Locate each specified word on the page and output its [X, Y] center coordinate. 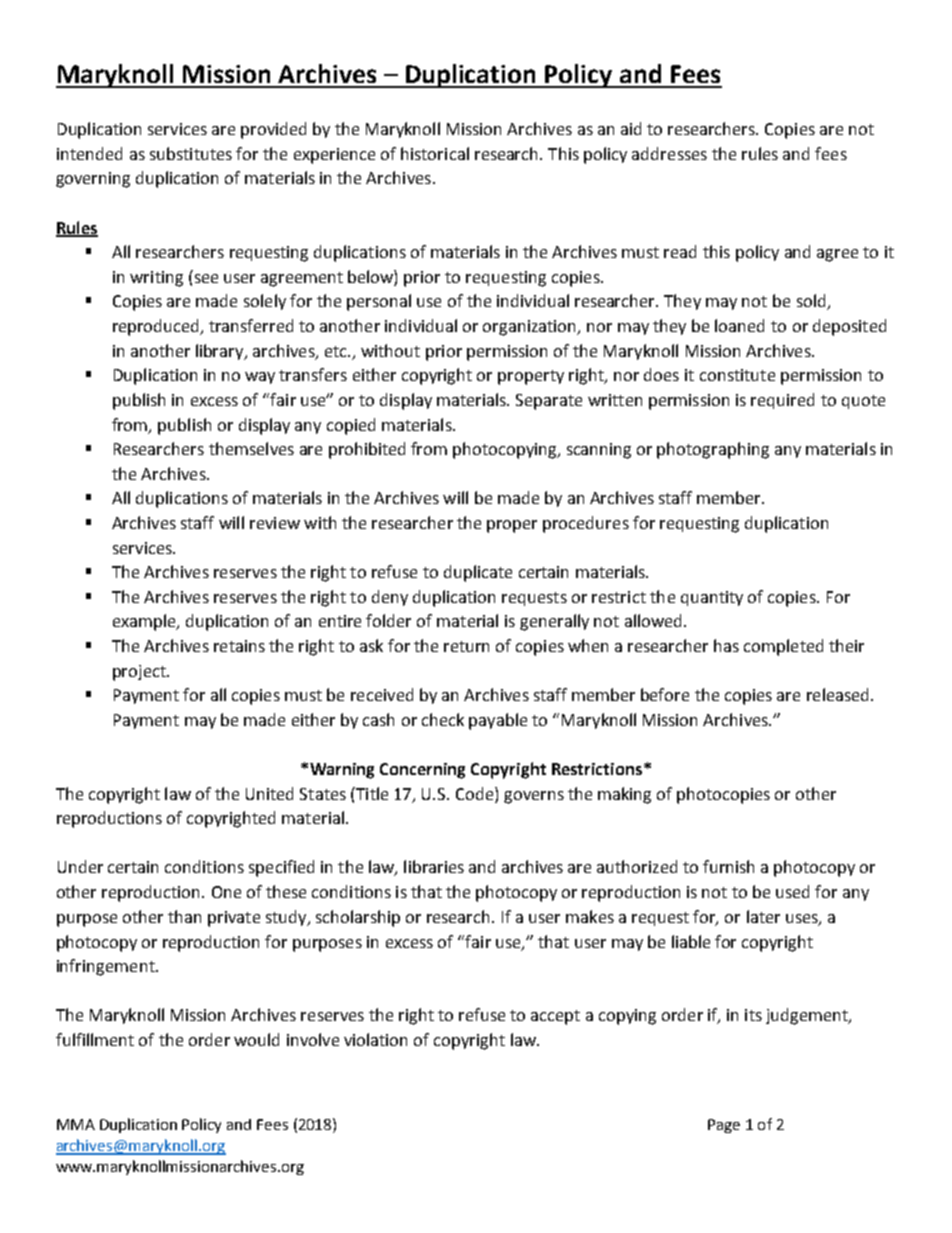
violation [375, 1039]
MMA [76, 1124]
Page [724, 1126]
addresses [669, 153]
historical [435, 153]
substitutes [191, 153]
